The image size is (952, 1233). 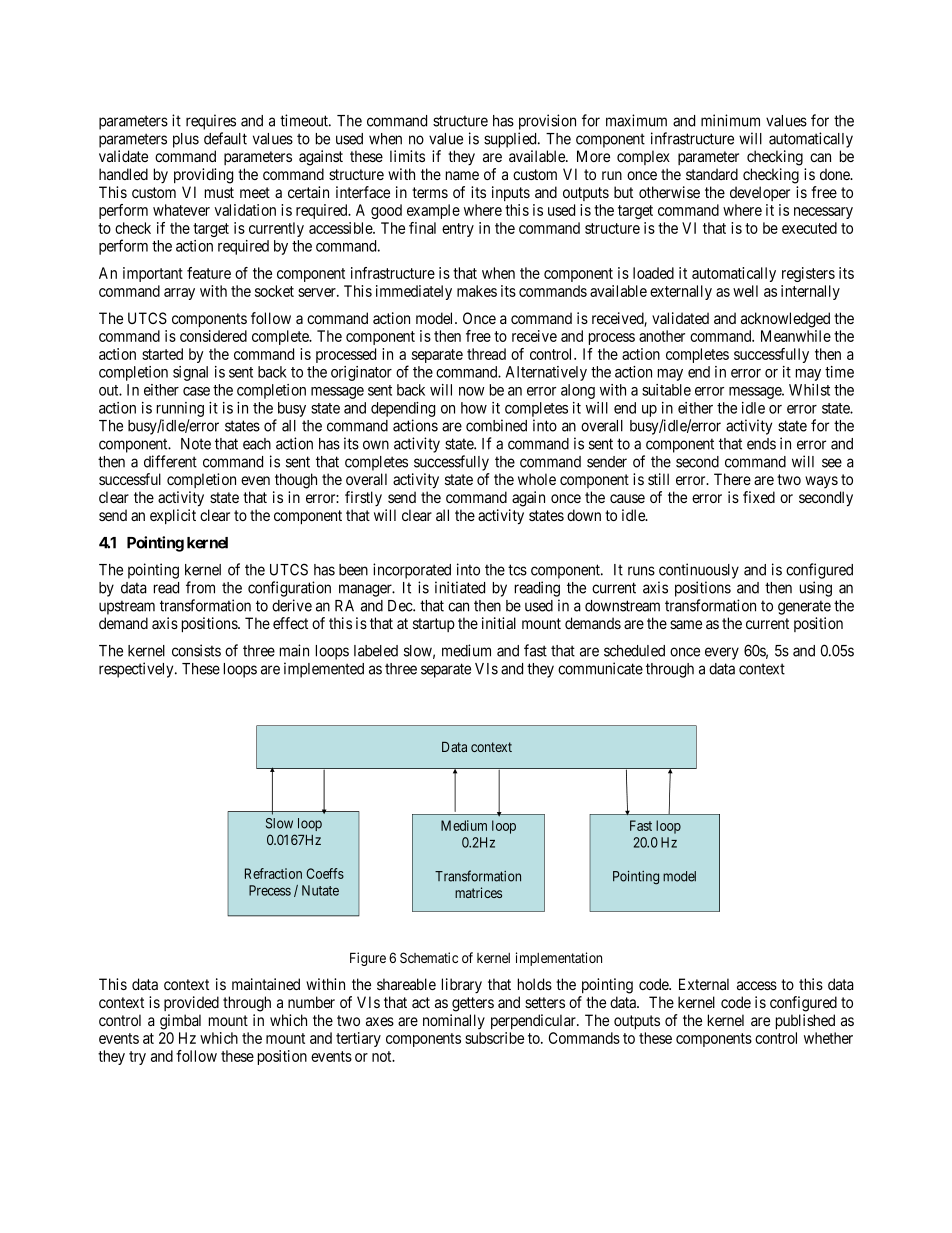 What do you see at coordinates (796, 336) in the screenshot?
I see `Meanwhile` at bounding box center [796, 336].
